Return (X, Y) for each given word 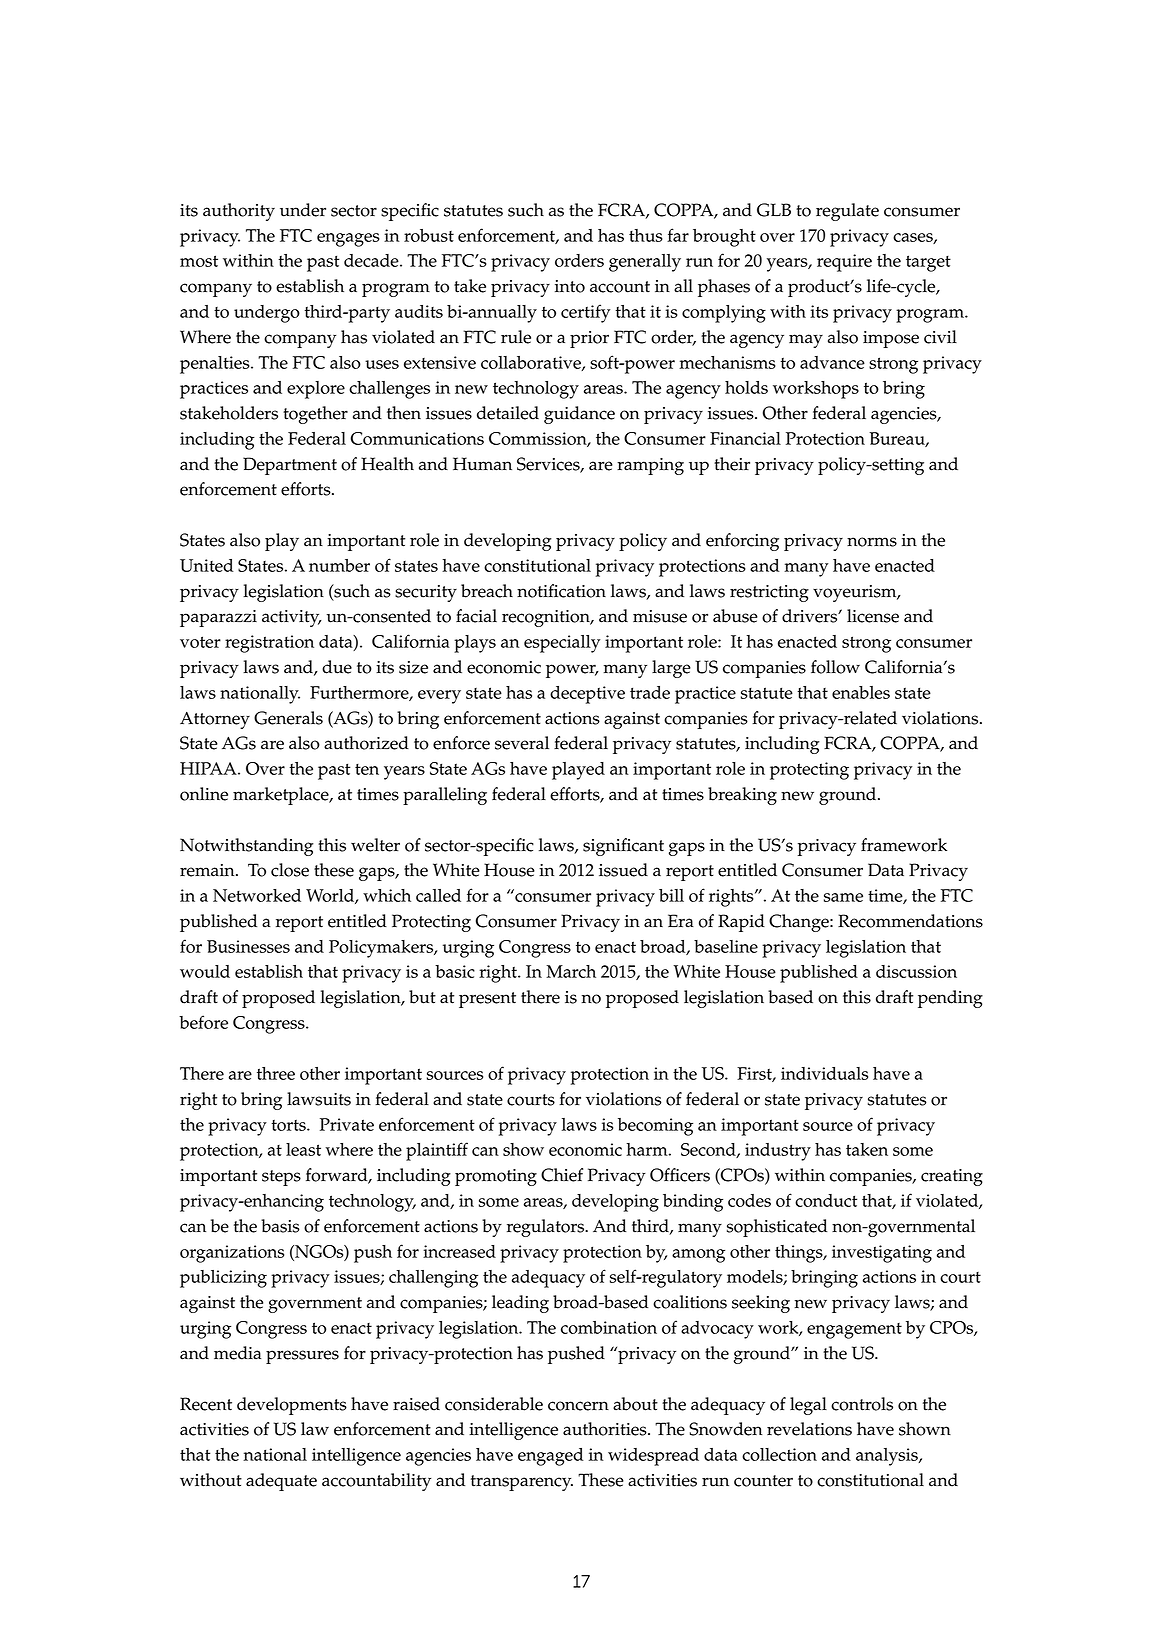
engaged (550, 1457)
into (570, 286)
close (290, 870)
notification (561, 591)
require (844, 263)
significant (623, 847)
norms (872, 542)
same (843, 897)
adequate (281, 1482)
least (303, 1149)
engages (348, 240)
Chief (562, 1175)
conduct (826, 1200)
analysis (888, 1457)
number (339, 565)
